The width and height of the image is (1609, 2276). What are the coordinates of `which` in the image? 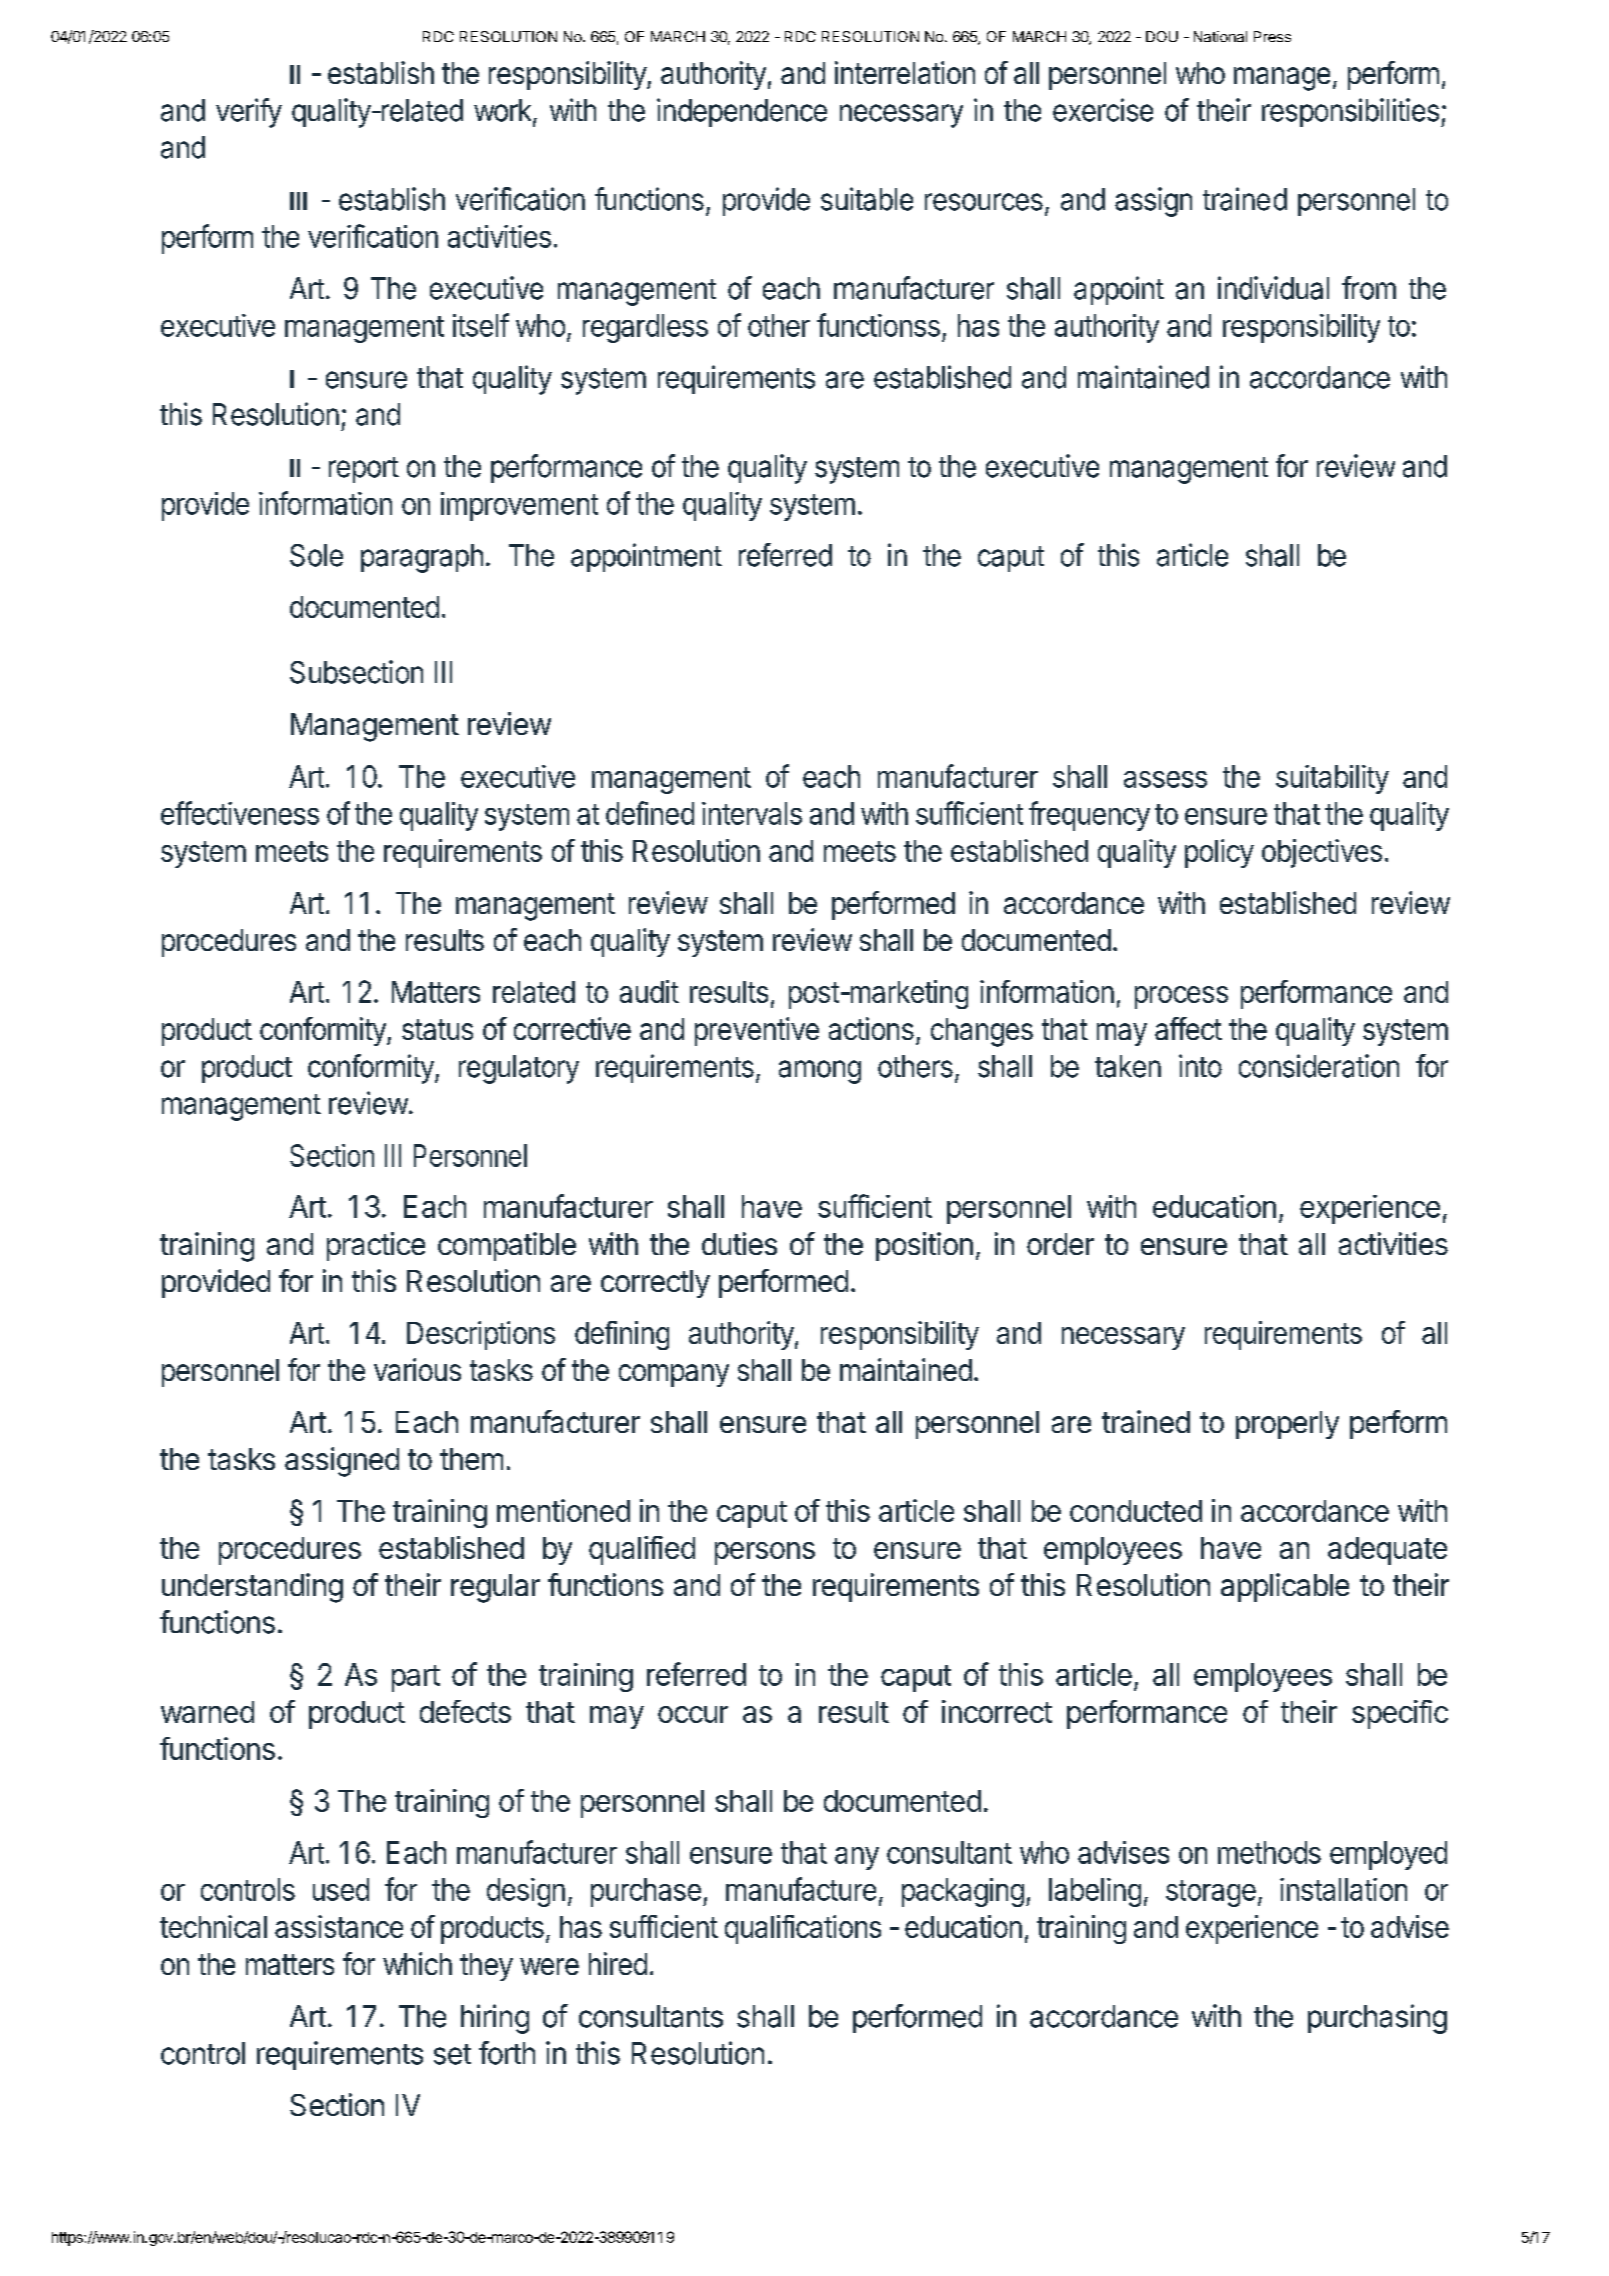 It's located at (417, 1963).
